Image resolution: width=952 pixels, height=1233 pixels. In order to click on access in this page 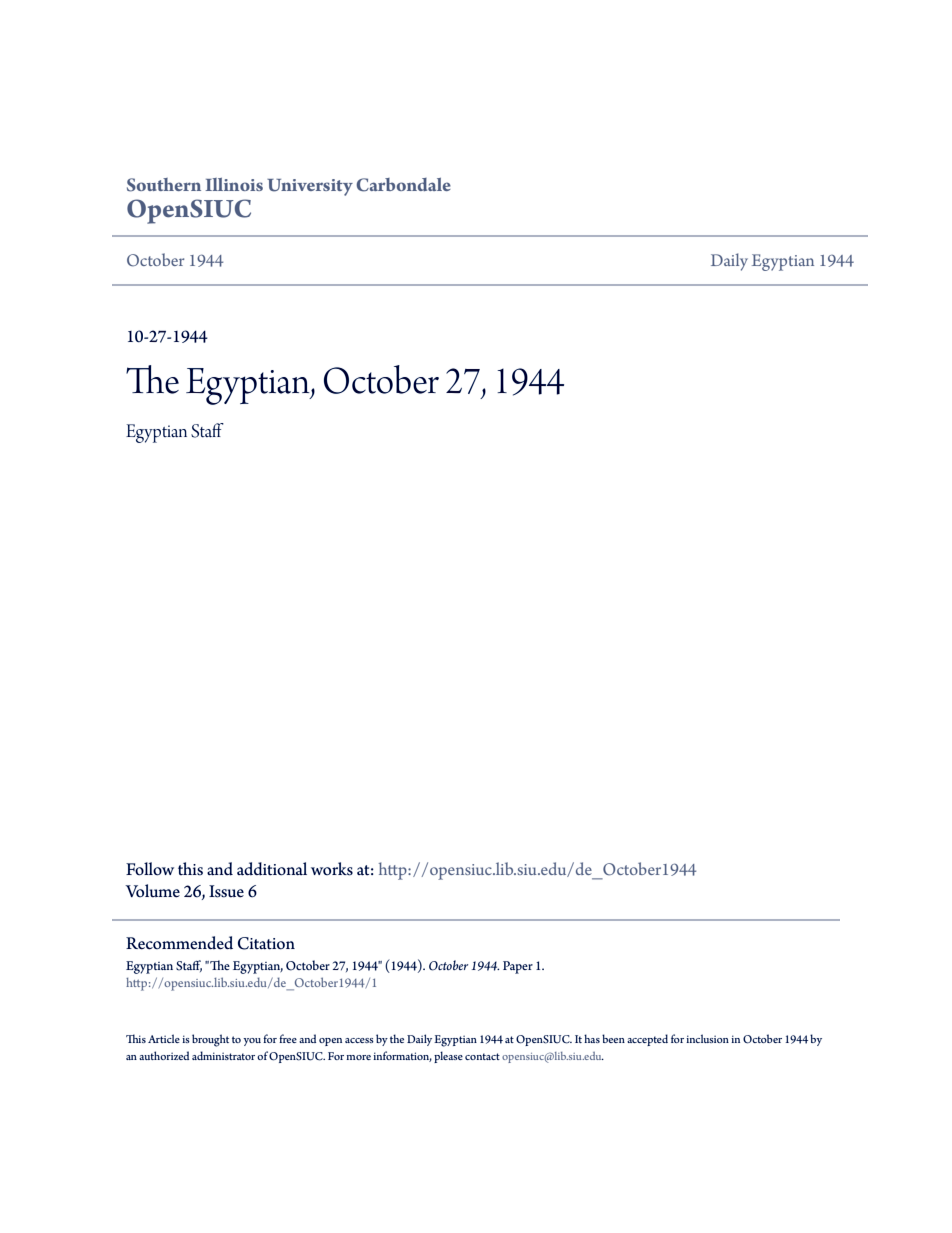, I will do `click(359, 1040)`.
